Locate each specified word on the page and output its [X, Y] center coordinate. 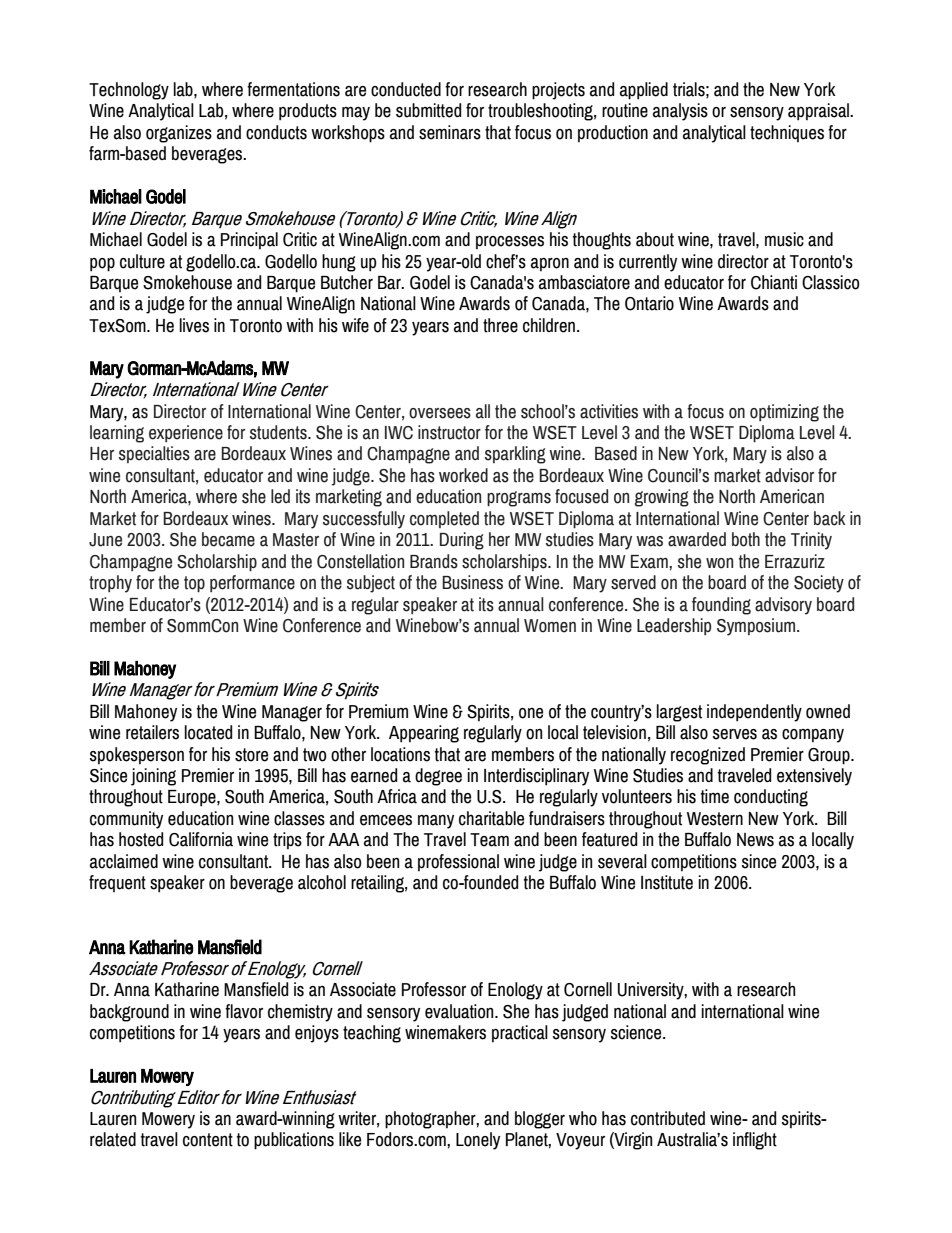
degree [438, 777]
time [715, 796]
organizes [179, 134]
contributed [668, 1118]
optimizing [784, 413]
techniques [787, 133]
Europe [193, 798]
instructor [449, 432]
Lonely [478, 1141]
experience [186, 433]
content [208, 1140]
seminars [450, 132]
